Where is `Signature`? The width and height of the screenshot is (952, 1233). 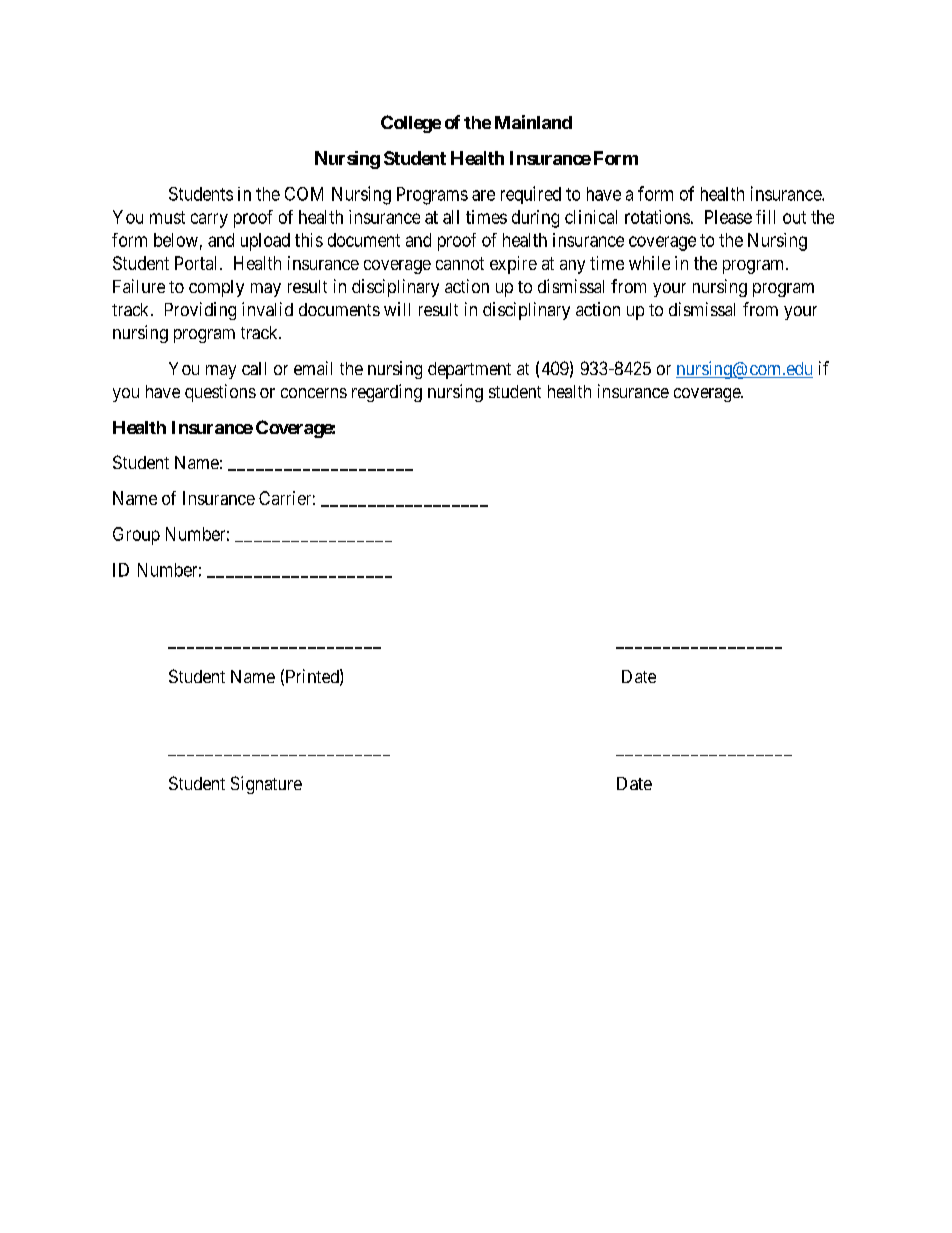
Signature is located at coordinates (266, 785).
